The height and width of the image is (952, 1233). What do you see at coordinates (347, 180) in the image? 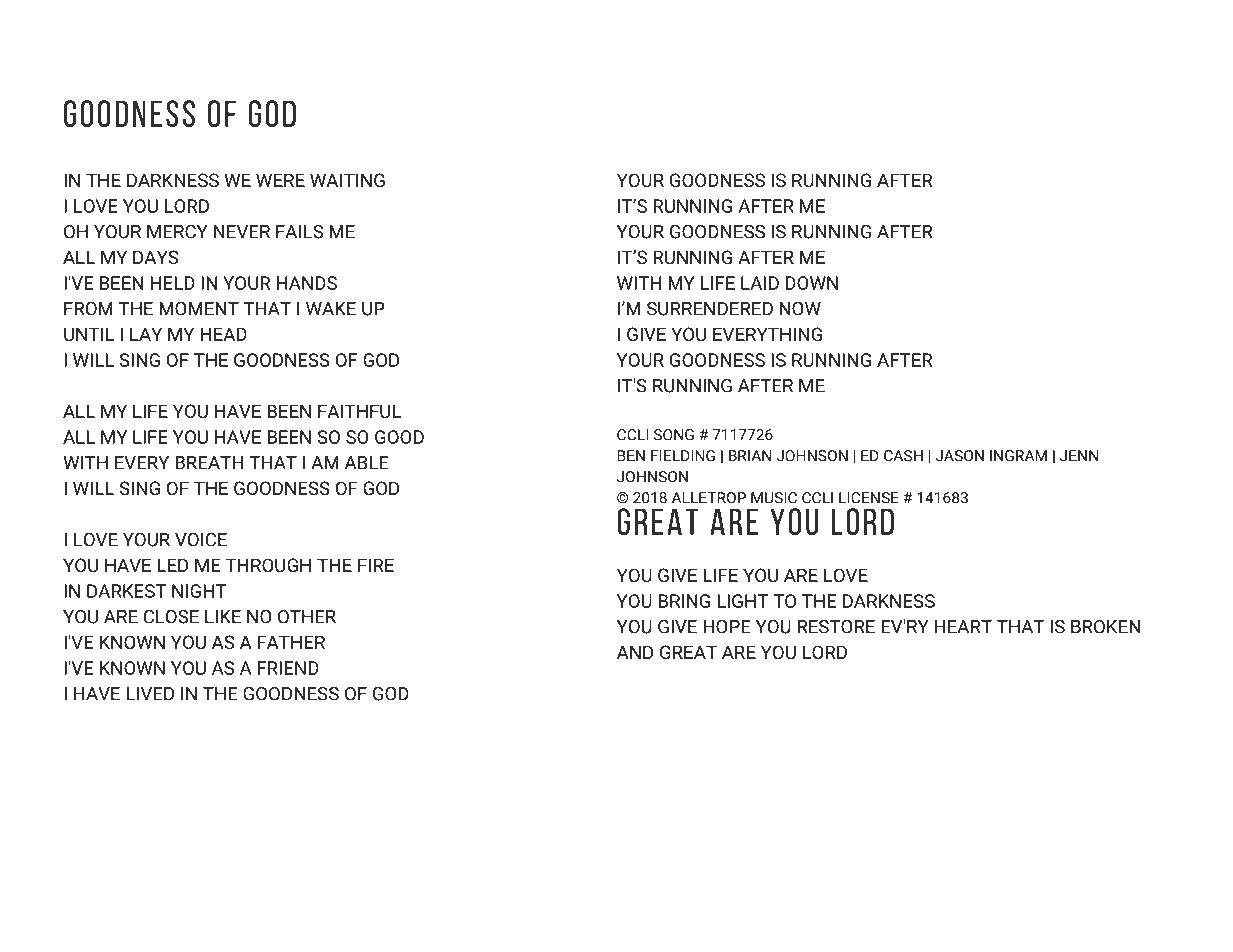
I see `WAITING` at bounding box center [347, 180].
